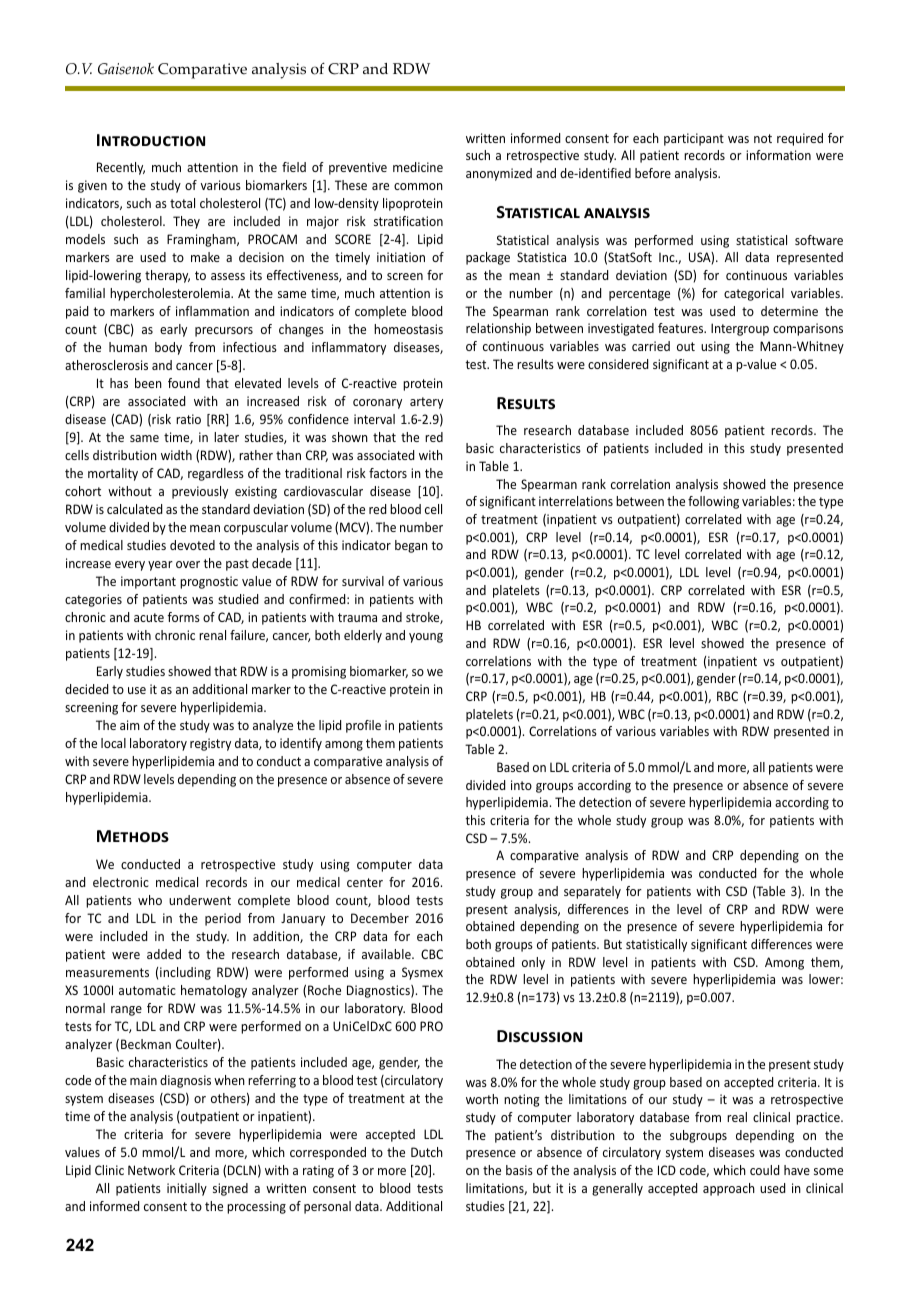 This image has width=924, height=1308. What do you see at coordinates (411, 546) in the image?
I see `began` at bounding box center [411, 546].
